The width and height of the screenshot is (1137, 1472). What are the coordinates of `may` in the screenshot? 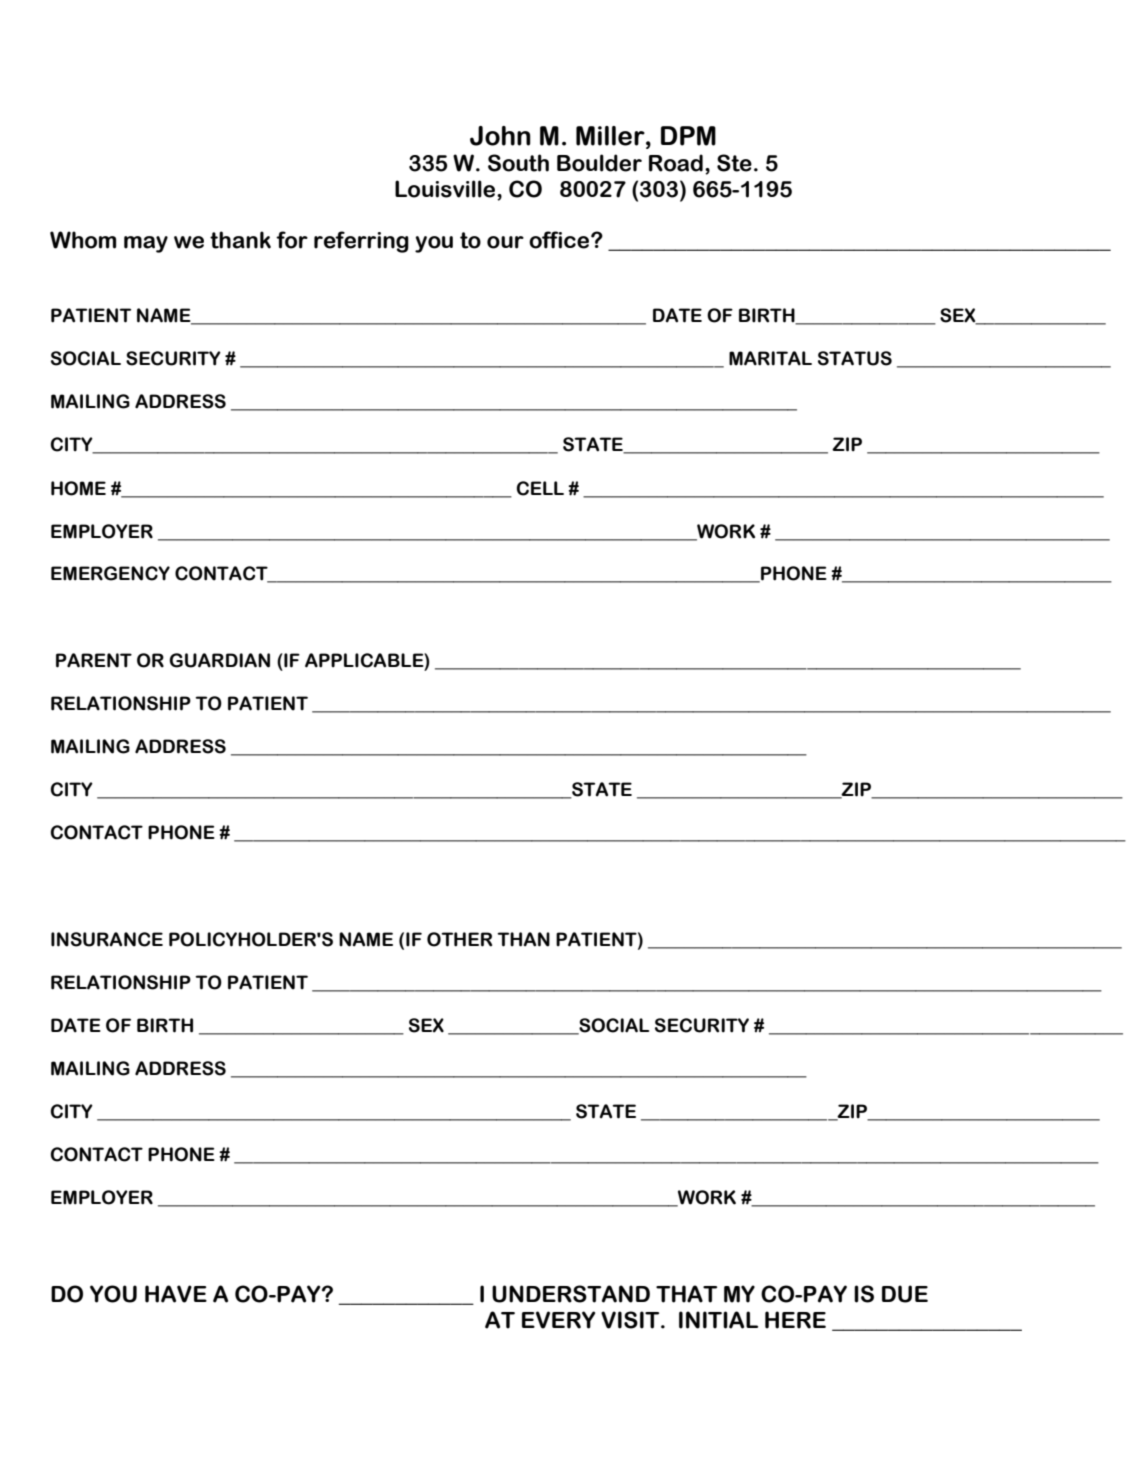 It's located at (146, 244).
